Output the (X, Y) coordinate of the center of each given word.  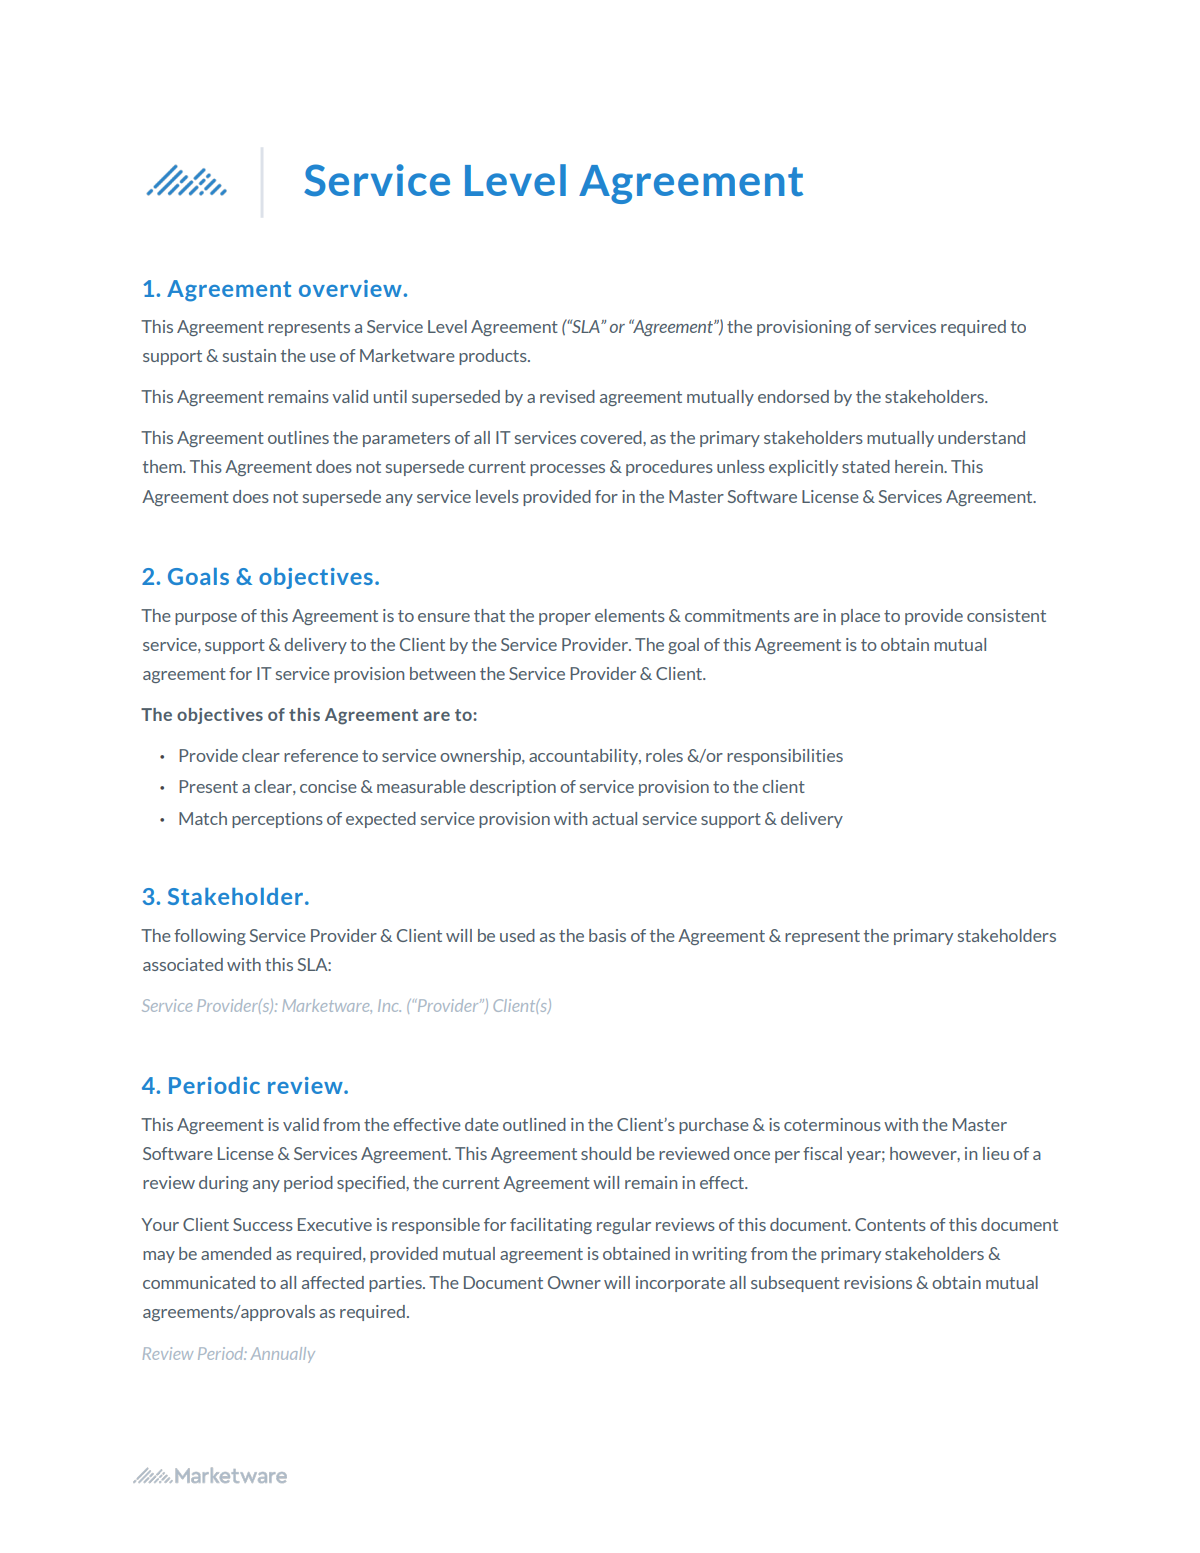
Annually (283, 1355)
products (494, 357)
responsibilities (785, 757)
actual (614, 818)
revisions (878, 1282)
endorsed (793, 396)
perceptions (277, 820)
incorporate (680, 1284)
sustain (249, 355)
